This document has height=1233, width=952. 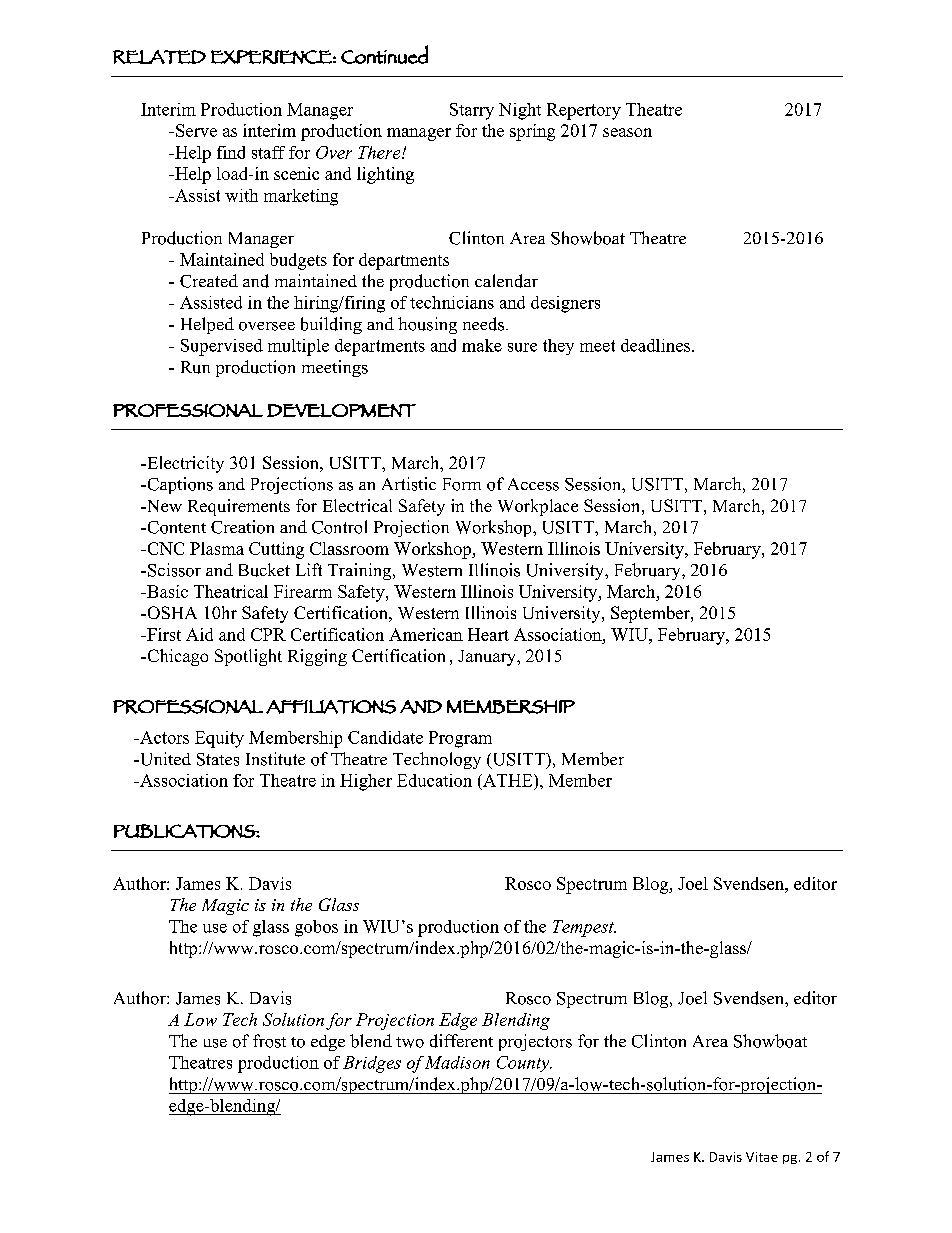 What do you see at coordinates (231, 591) in the document?
I see `Theatrical` at bounding box center [231, 591].
